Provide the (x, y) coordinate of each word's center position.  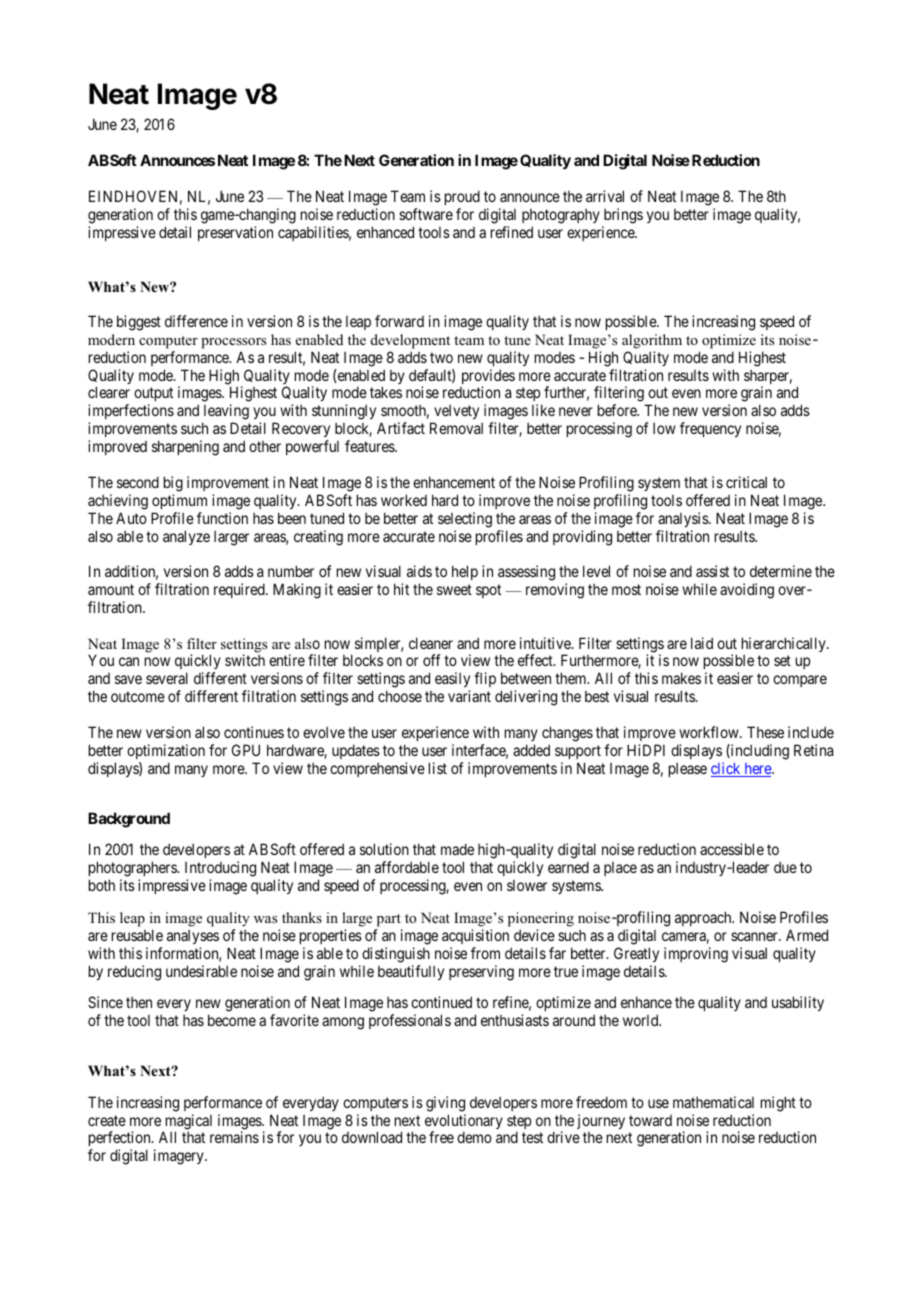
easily (452, 681)
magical (187, 1123)
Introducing (220, 870)
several (167, 678)
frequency (710, 429)
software (426, 214)
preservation (235, 233)
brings (623, 216)
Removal (456, 428)
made (457, 849)
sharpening (185, 448)
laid (702, 643)
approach (704, 918)
